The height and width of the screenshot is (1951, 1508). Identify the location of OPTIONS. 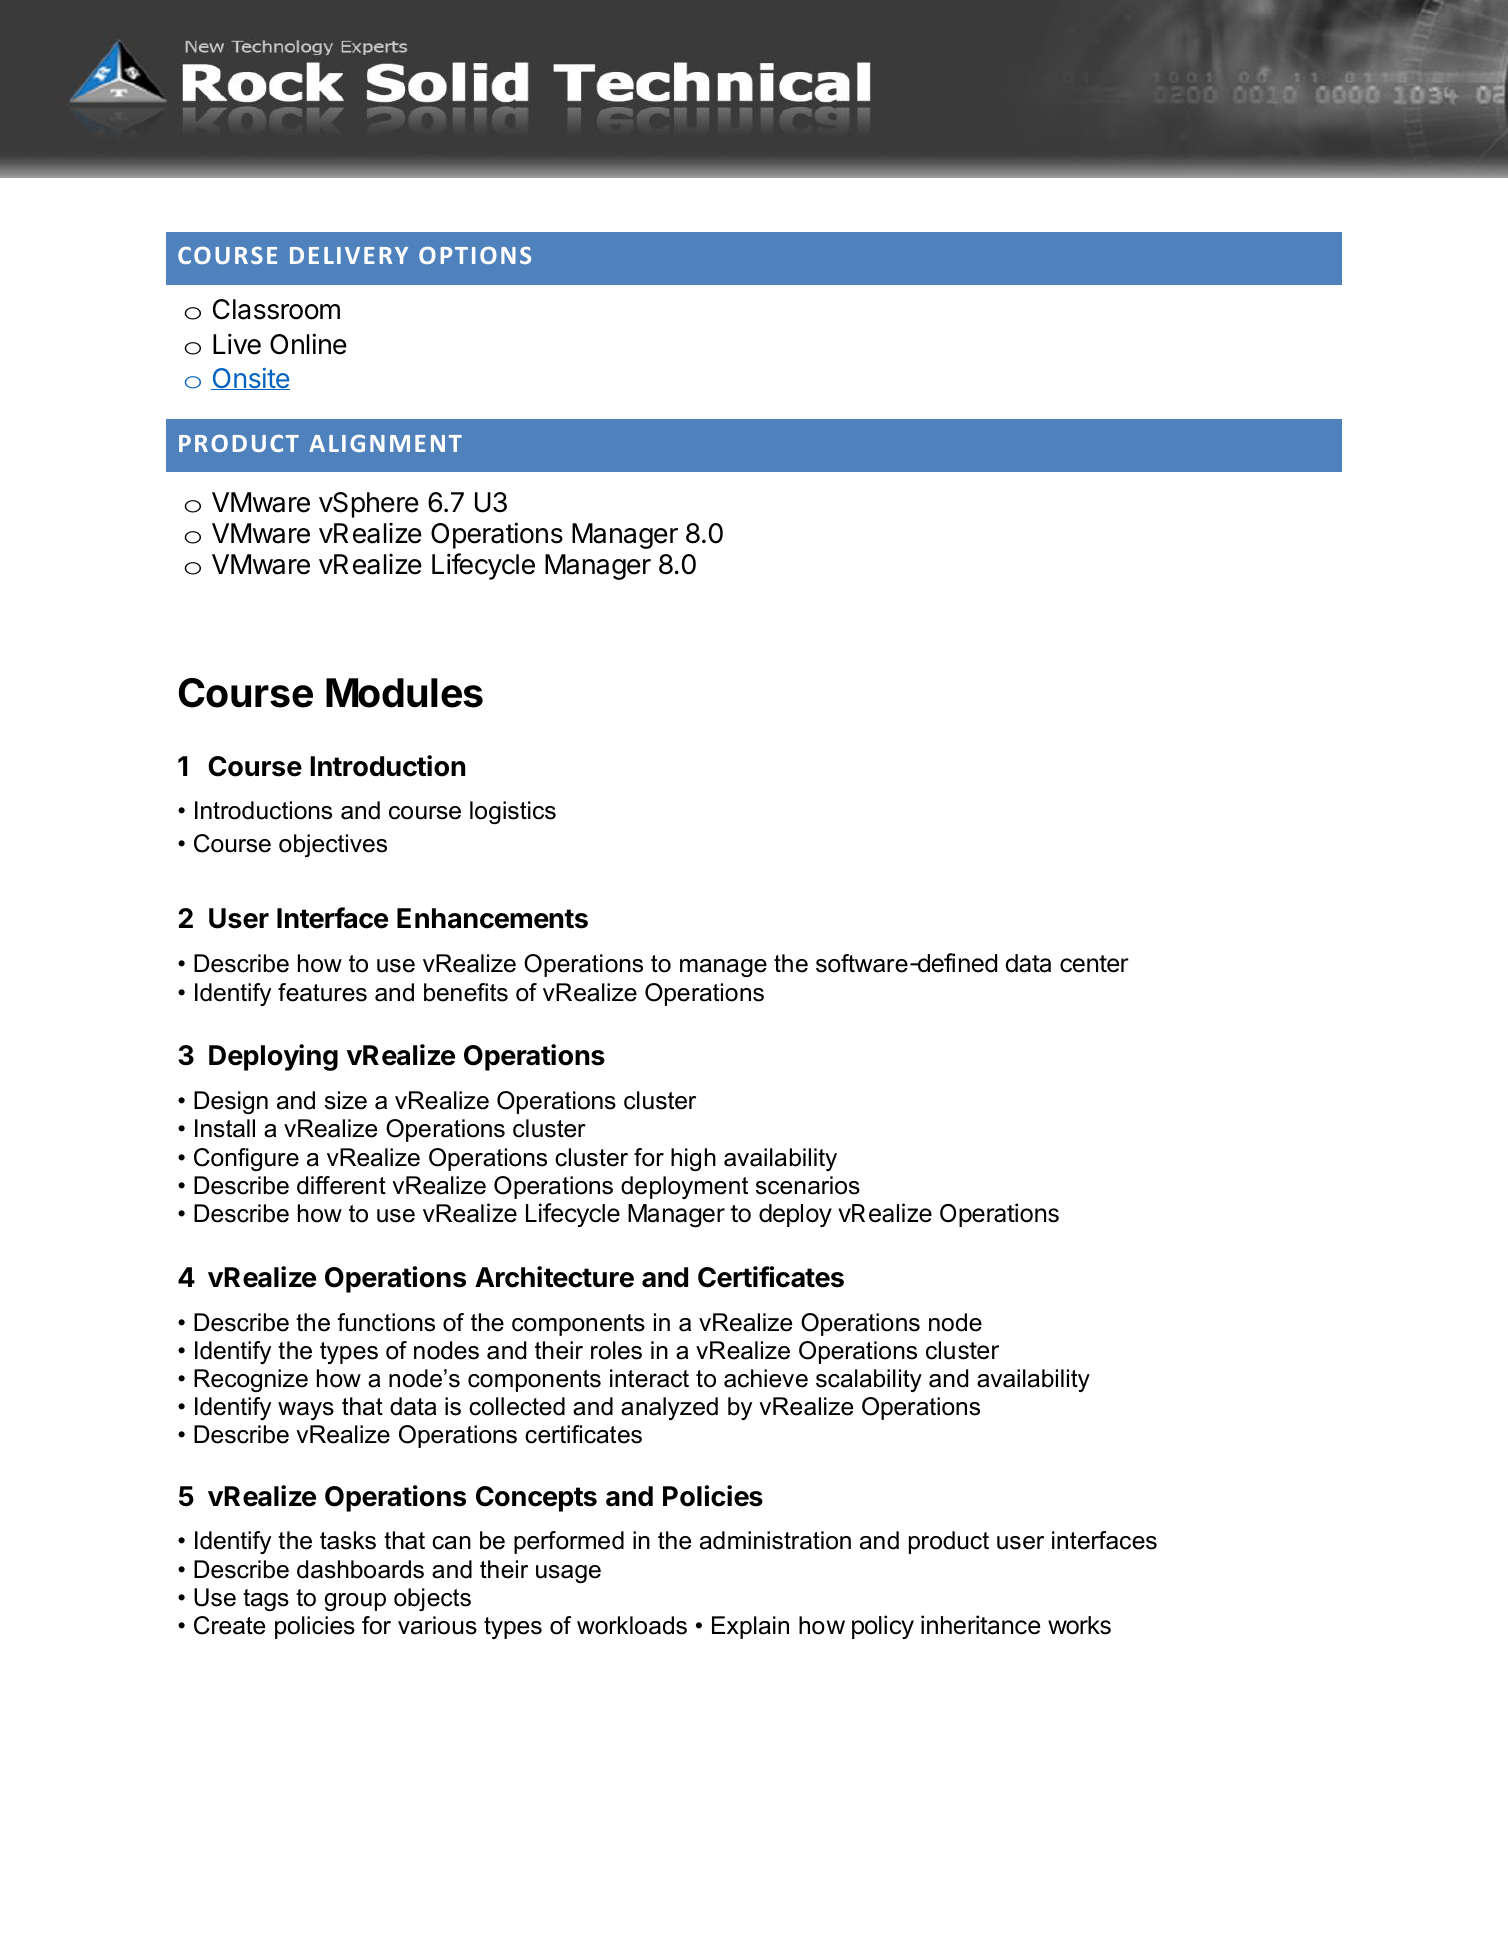
(475, 255).
